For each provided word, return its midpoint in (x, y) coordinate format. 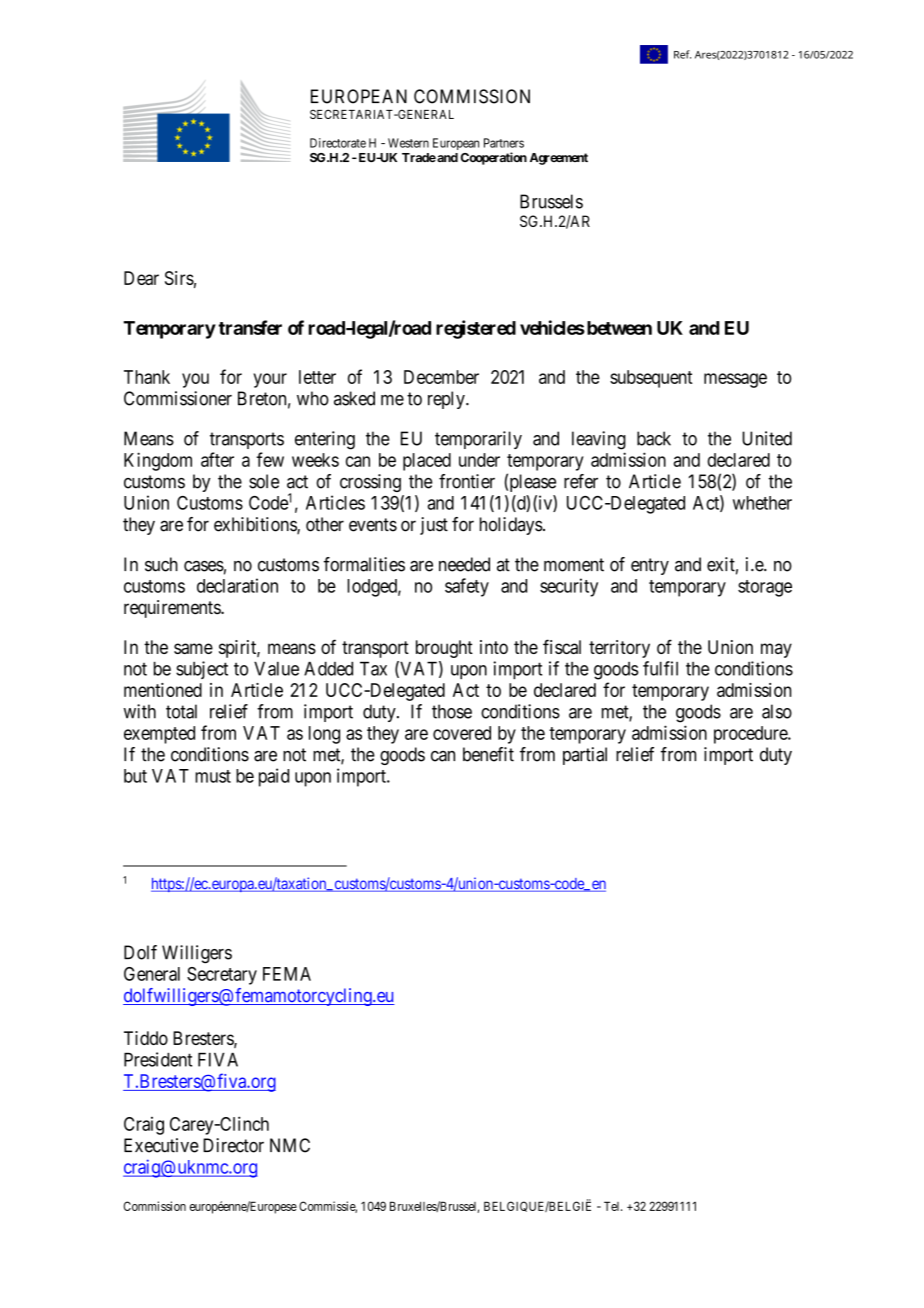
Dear (141, 278)
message (735, 380)
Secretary (222, 976)
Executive (161, 1145)
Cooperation (494, 158)
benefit (488, 754)
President (158, 1059)
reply (447, 400)
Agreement (559, 159)
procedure (751, 735)
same (193, 648)
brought (444, 649)
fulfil (660, 668)
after (217, 459)
